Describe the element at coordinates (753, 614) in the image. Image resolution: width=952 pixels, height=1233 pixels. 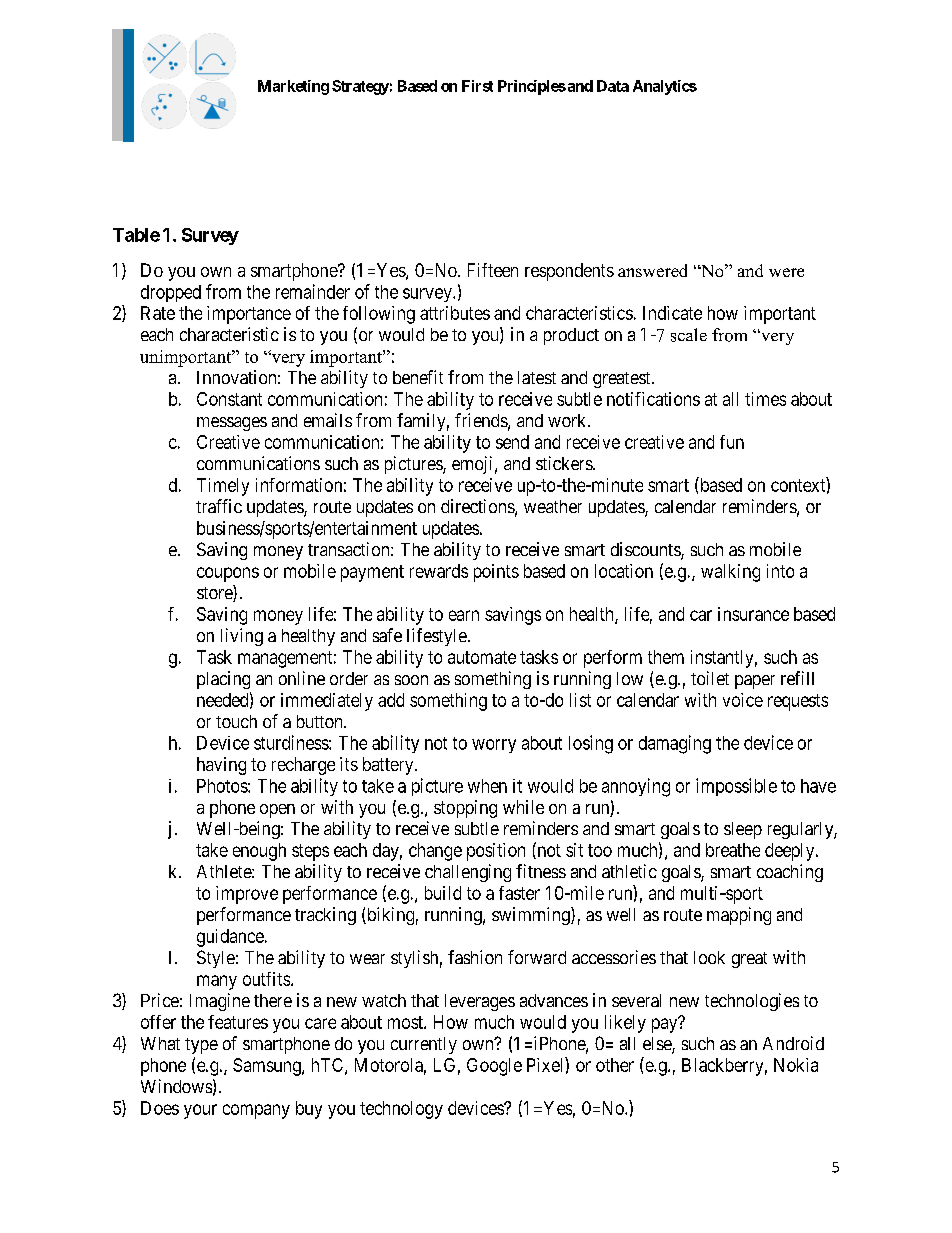
I see `insurance` at that location.
